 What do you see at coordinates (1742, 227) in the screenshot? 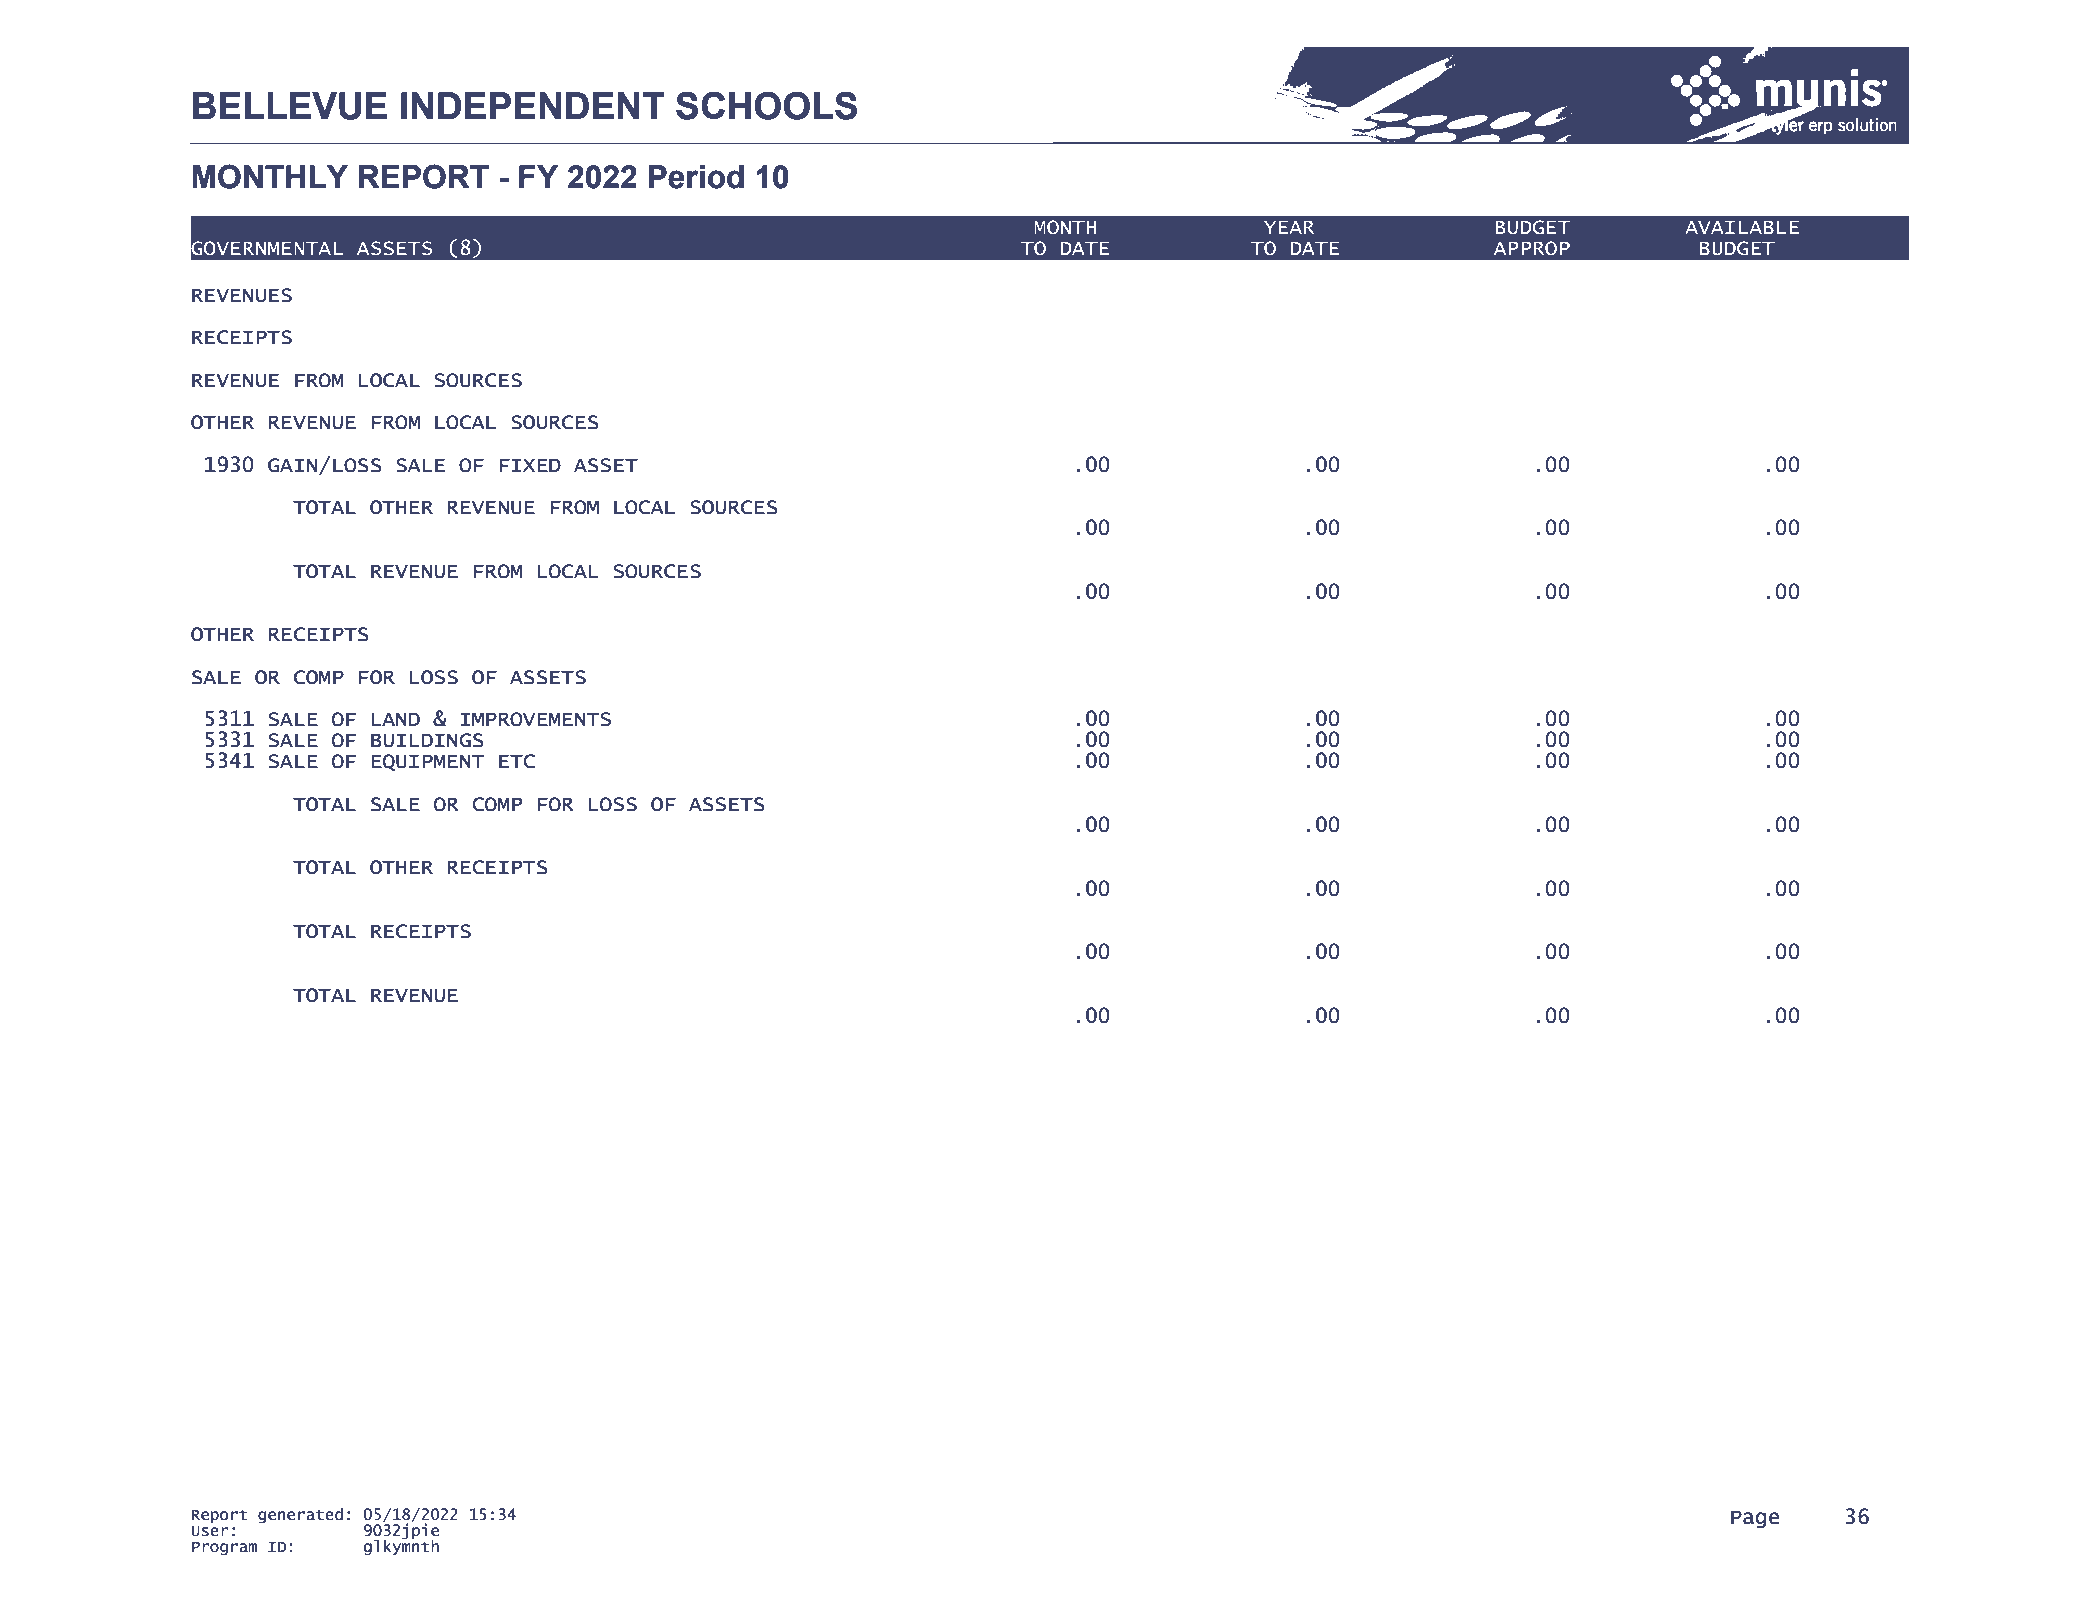
I see `AVAILABLE` at bounding box center [1742, 227].
